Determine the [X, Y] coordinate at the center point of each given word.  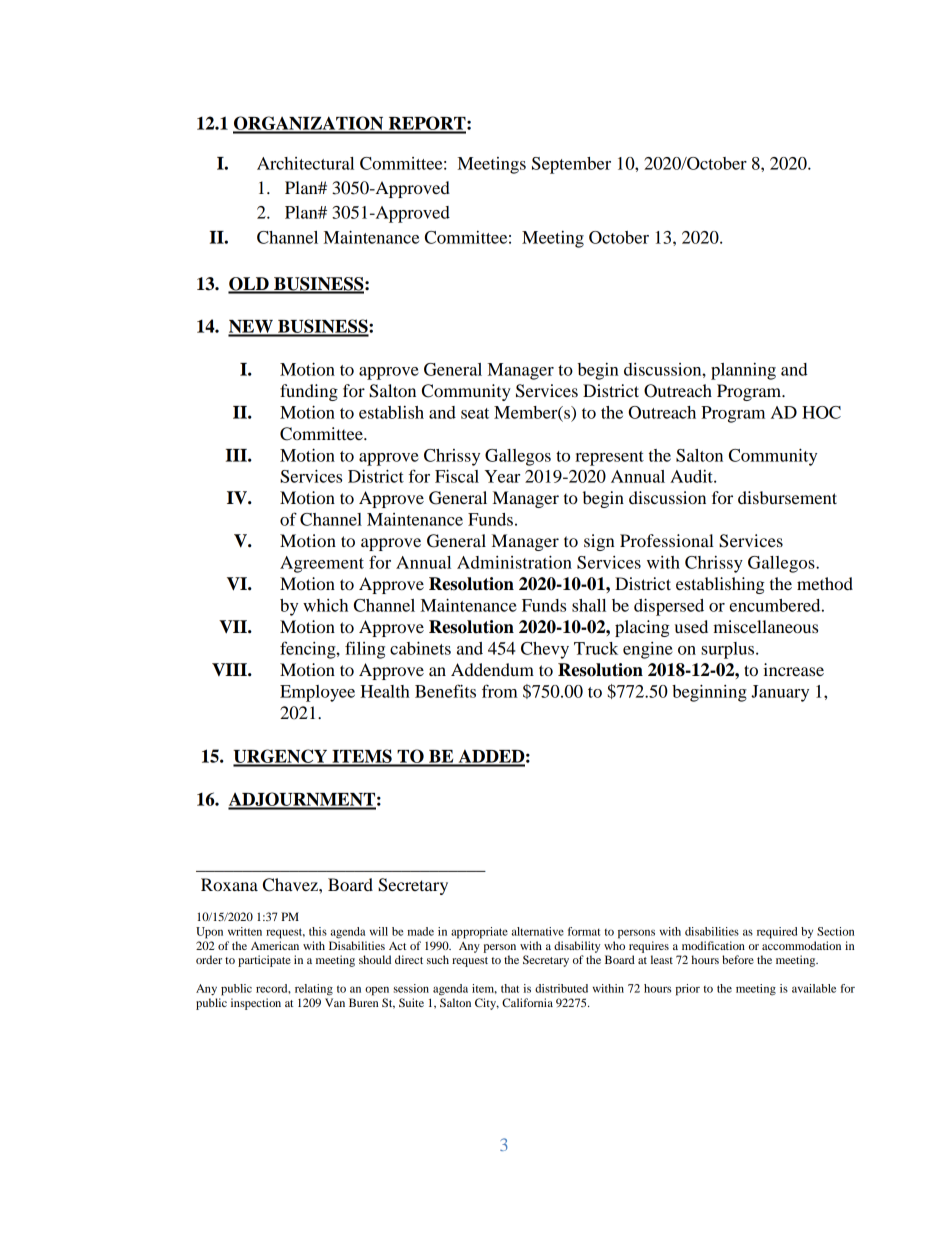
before [738, 959]
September [571, 165]
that [510, 988]
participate [264, 961]
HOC [821, 412]
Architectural [305, 163]
